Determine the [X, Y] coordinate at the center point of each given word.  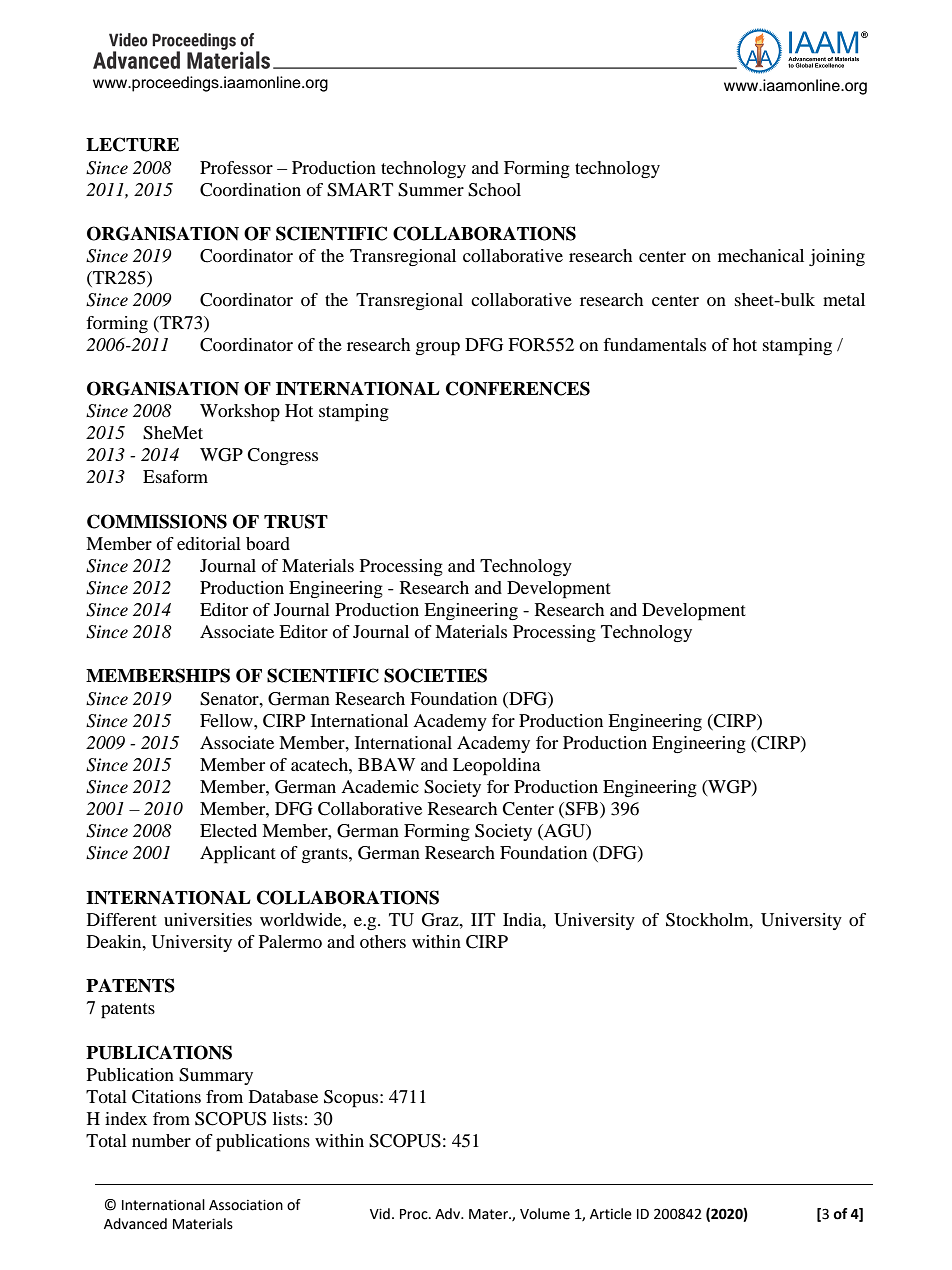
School [494, 190]
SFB [582, 810]
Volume [545, 1214]
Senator [230, 699]
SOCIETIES [435, 675]
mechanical [761, 255]
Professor [236, 167]
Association [246, 1205]
